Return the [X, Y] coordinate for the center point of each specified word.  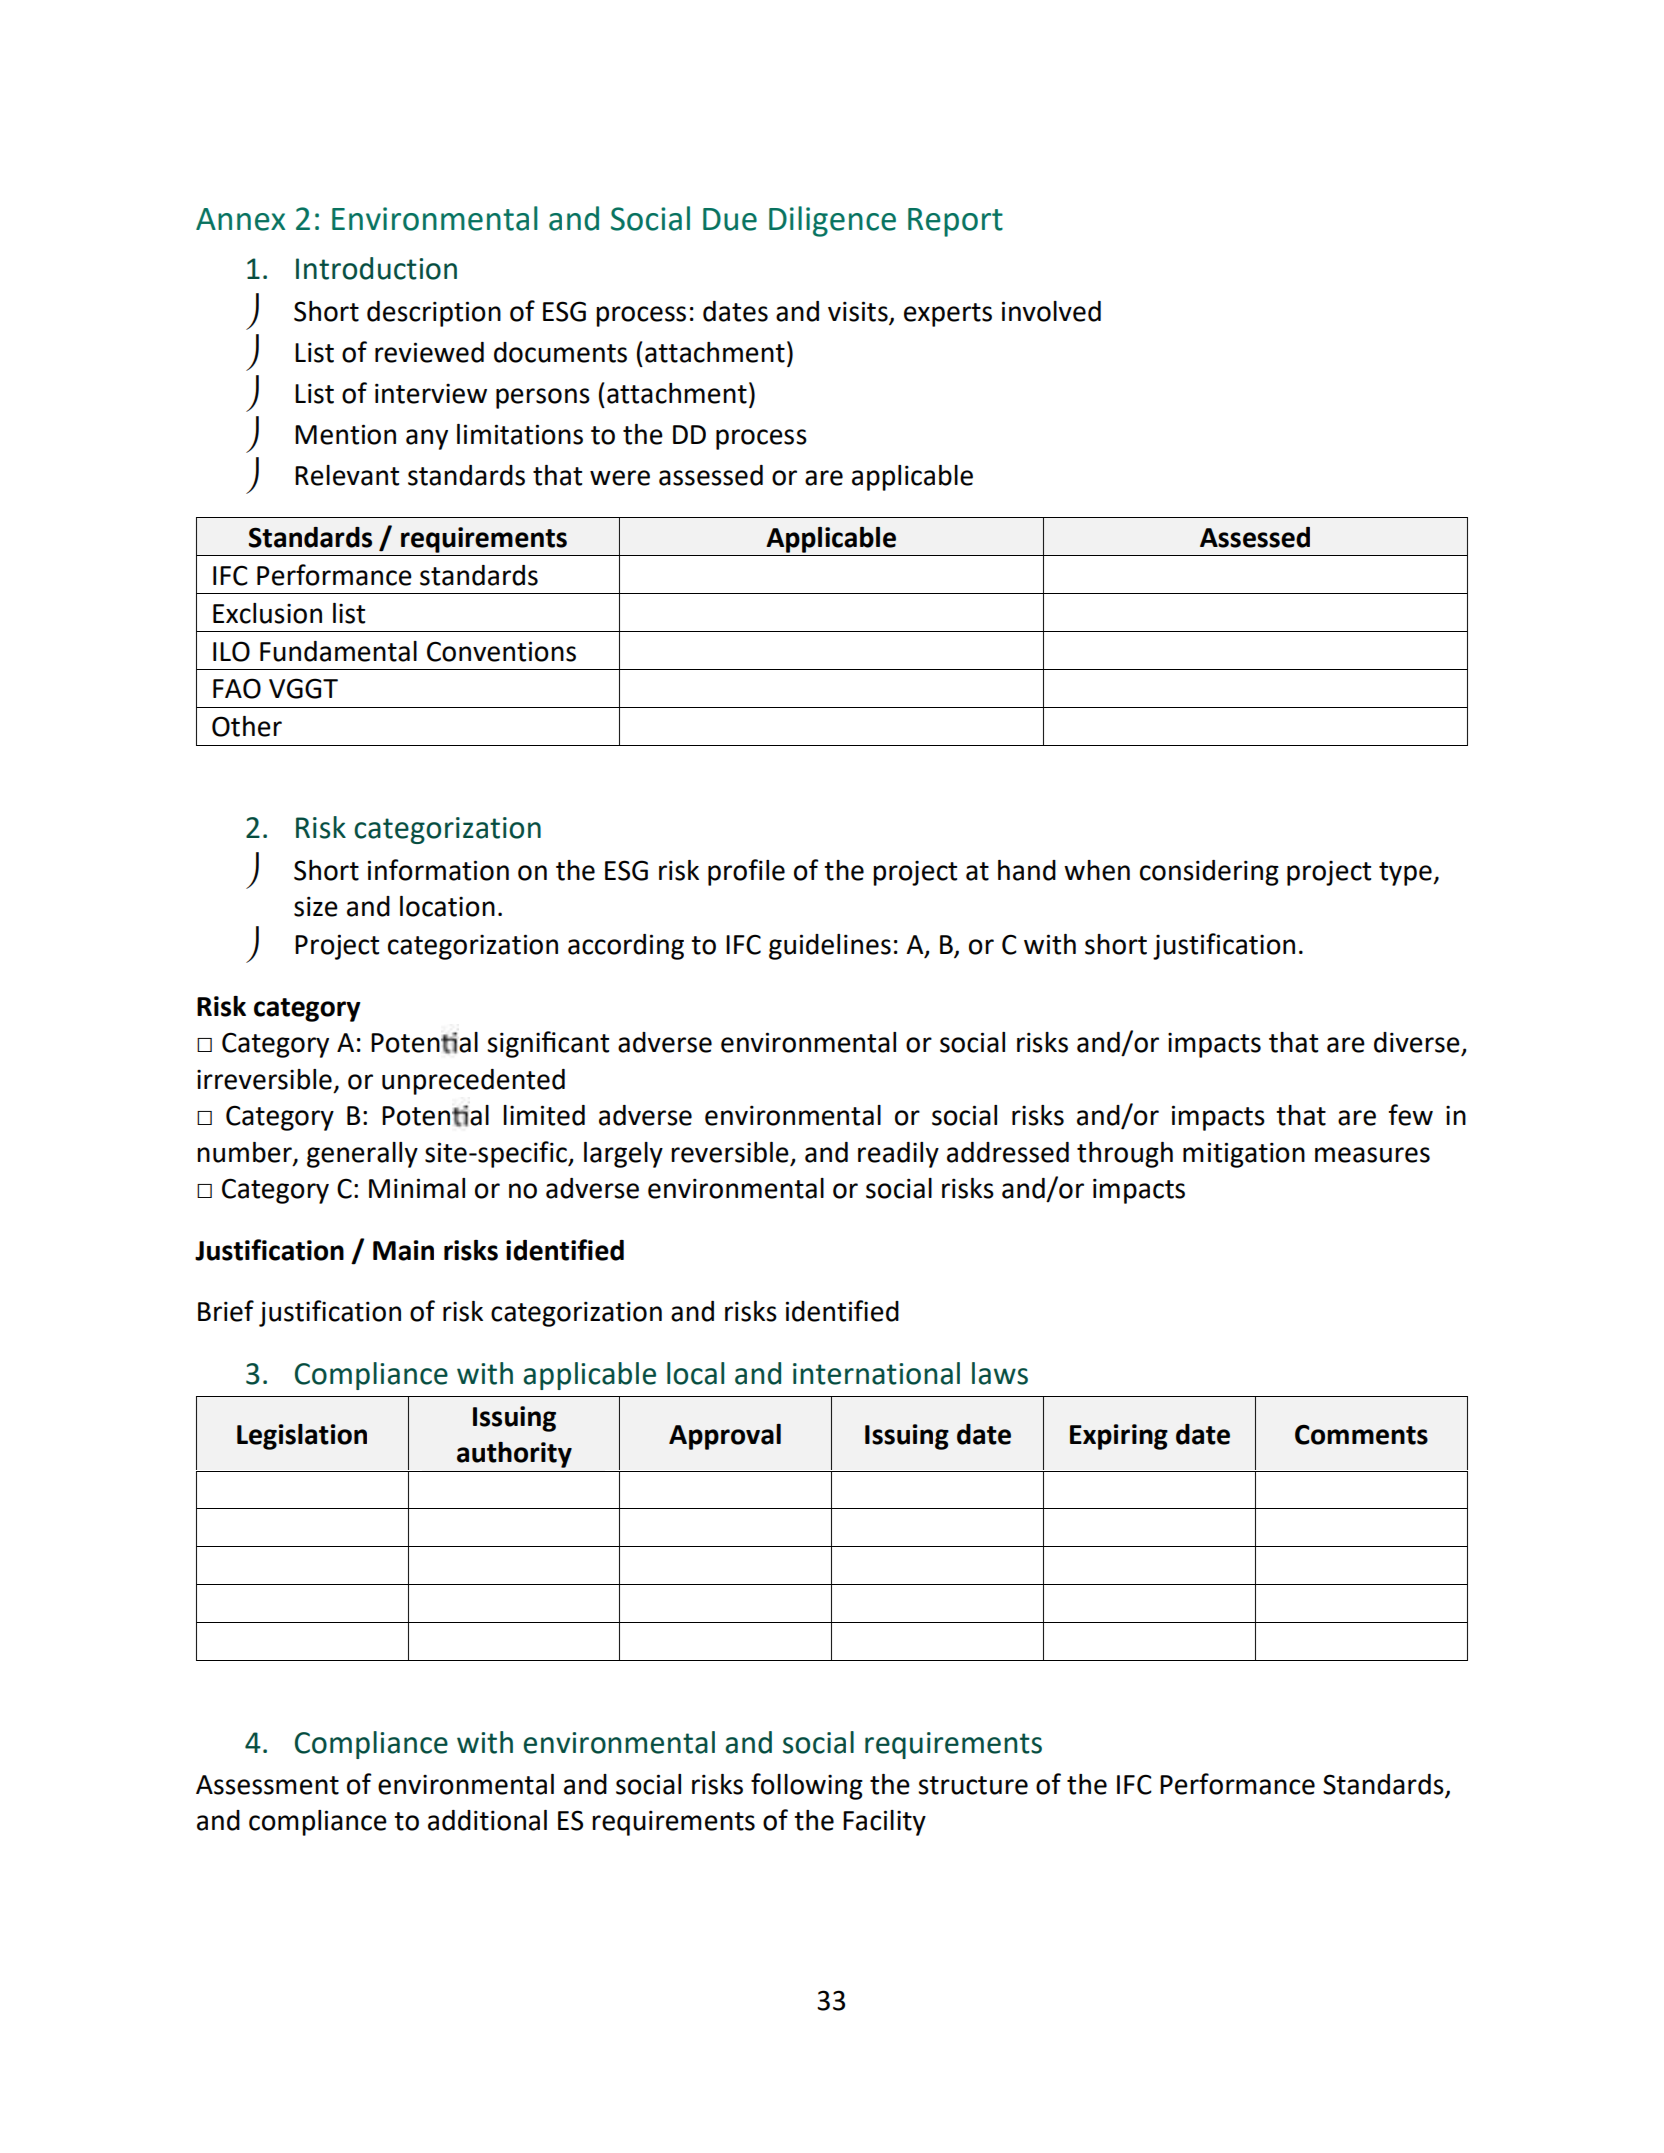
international [876, 1373]
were [620, 478]
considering [1209, 873]
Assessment [267, 1785]
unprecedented [473, 1082]
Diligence [832, 221]
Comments [1361, 1434]
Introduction [376, 268]
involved [1051, 311]
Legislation [302, 1437]
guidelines [830, 947]
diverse [1417, 1042]
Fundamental [338, 651]
